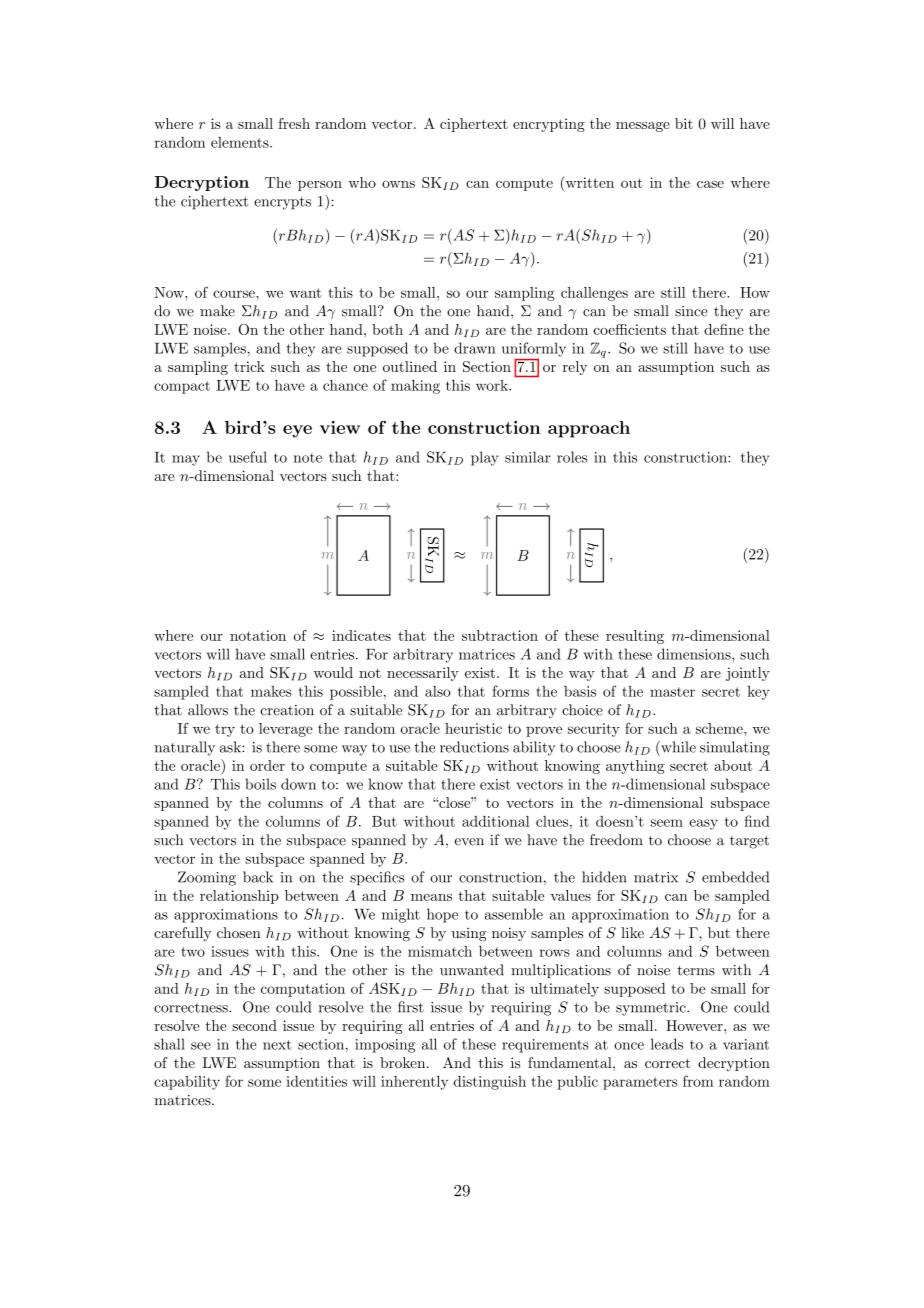 This screenshot has width=924, height=1308. I want to click on owns, so click(398, 184).
